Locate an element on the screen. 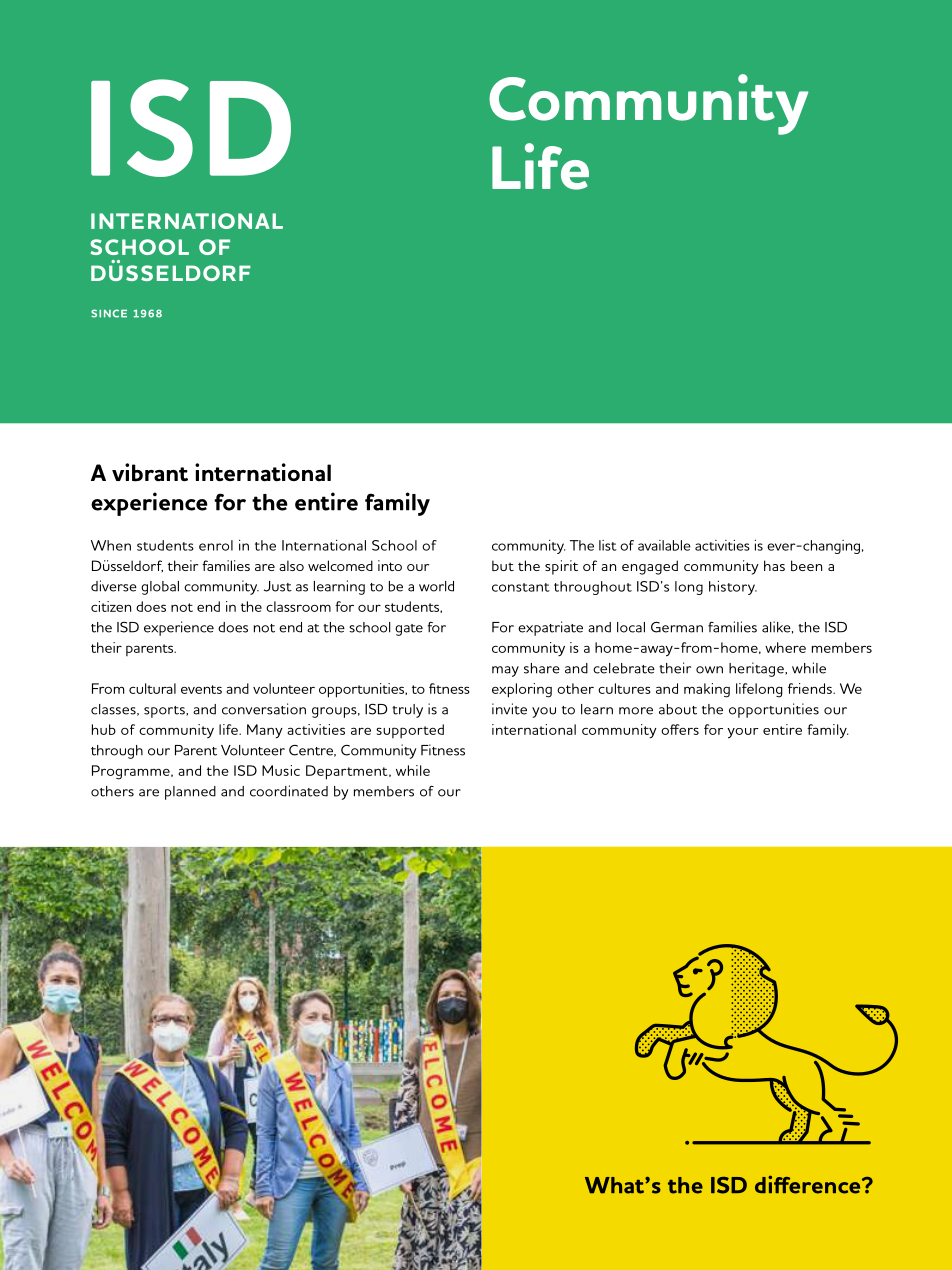 This screenshot has width=952, height=1270. own is located at coordinates (709, 670).
